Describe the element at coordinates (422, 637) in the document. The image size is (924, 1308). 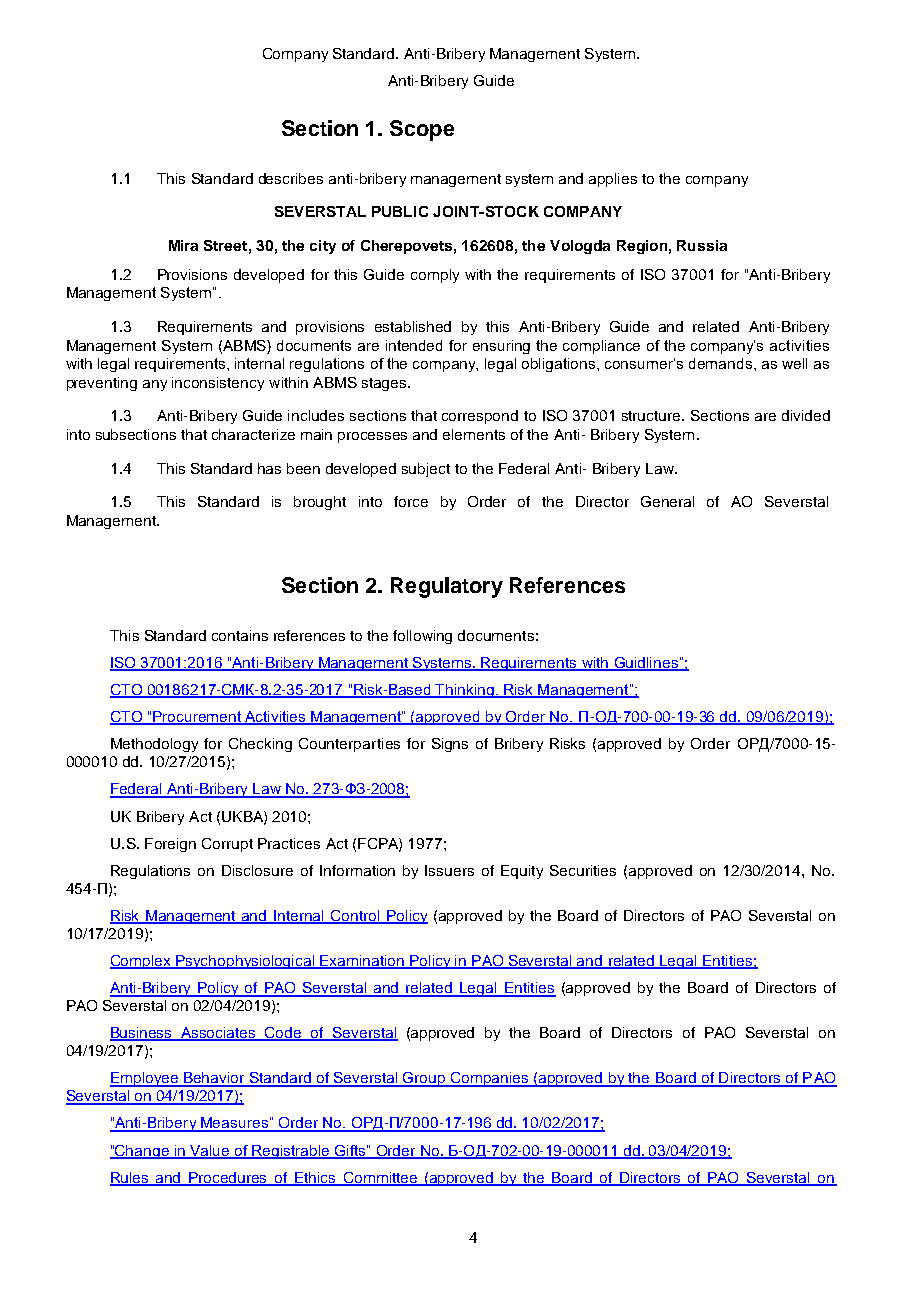
I see `following` at that location.
